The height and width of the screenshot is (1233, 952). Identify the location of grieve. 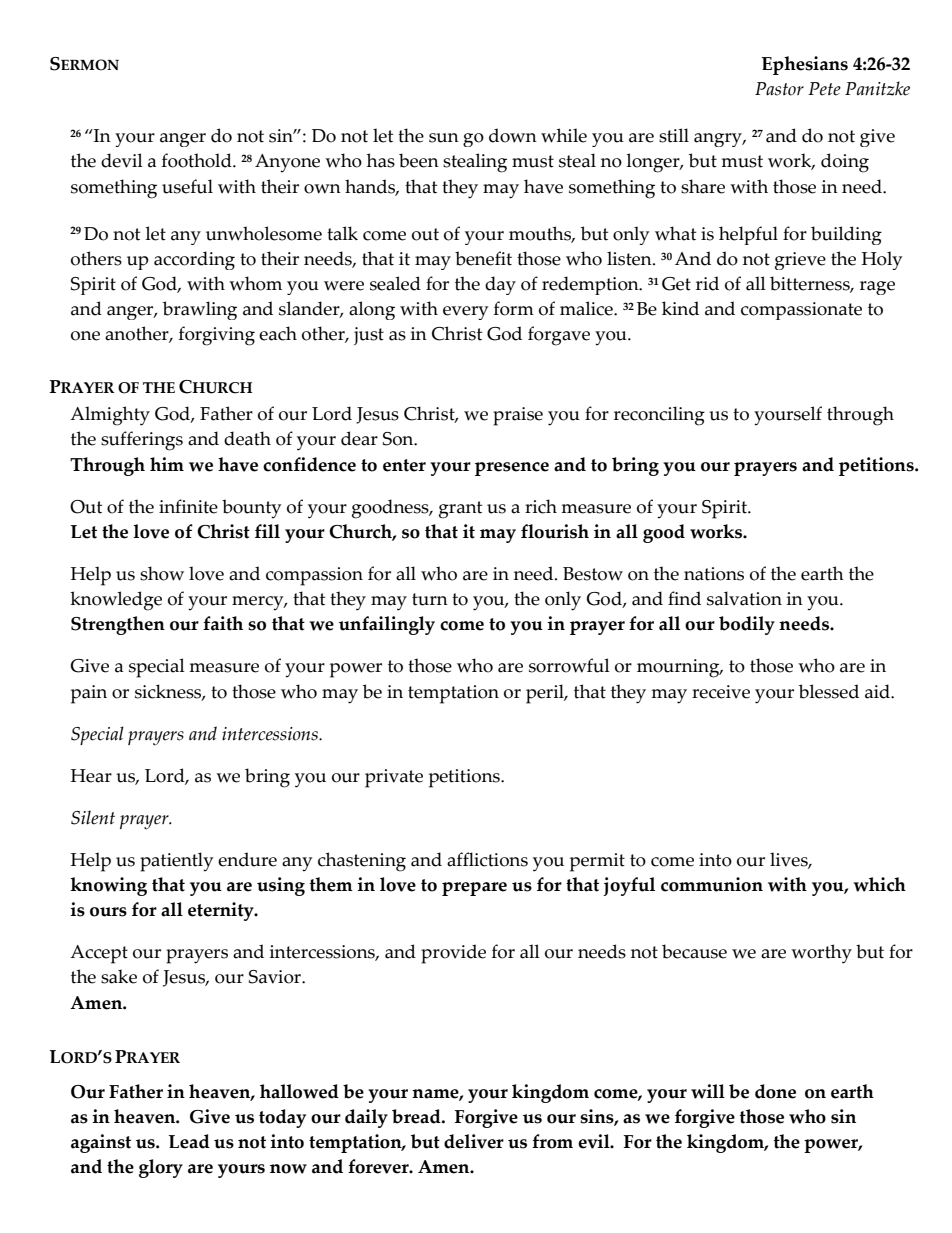
(800, 261).
